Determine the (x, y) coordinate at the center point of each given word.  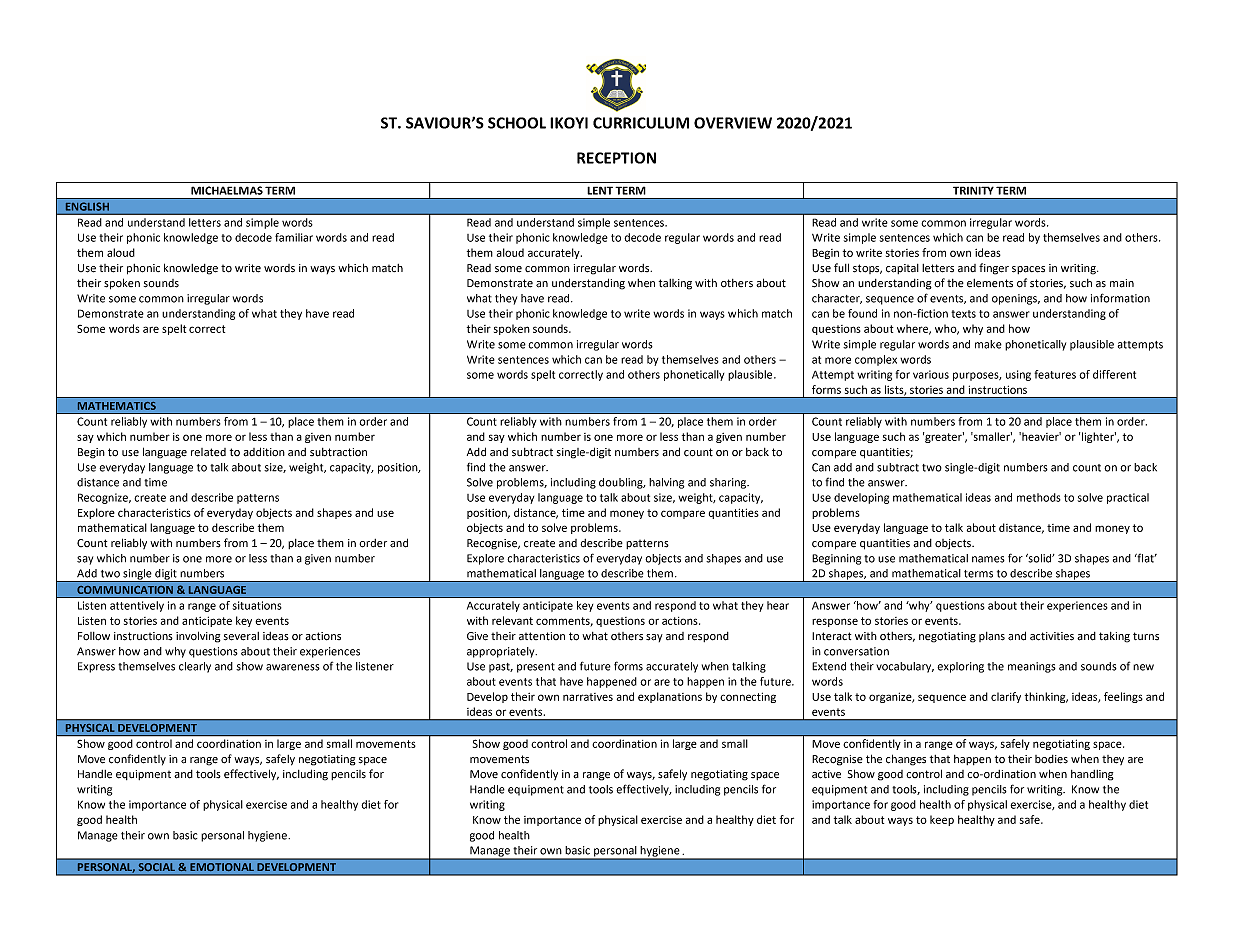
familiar (294, 237)
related (208, 452)
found (862, 313)
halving (666, 483)
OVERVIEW (733, 123)
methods (1039, 497)
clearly (195, 667)
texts (963, 314)
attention (542, 636)
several (241, 636)
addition (264, 452)
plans (992, 637)
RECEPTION (616, 158)
